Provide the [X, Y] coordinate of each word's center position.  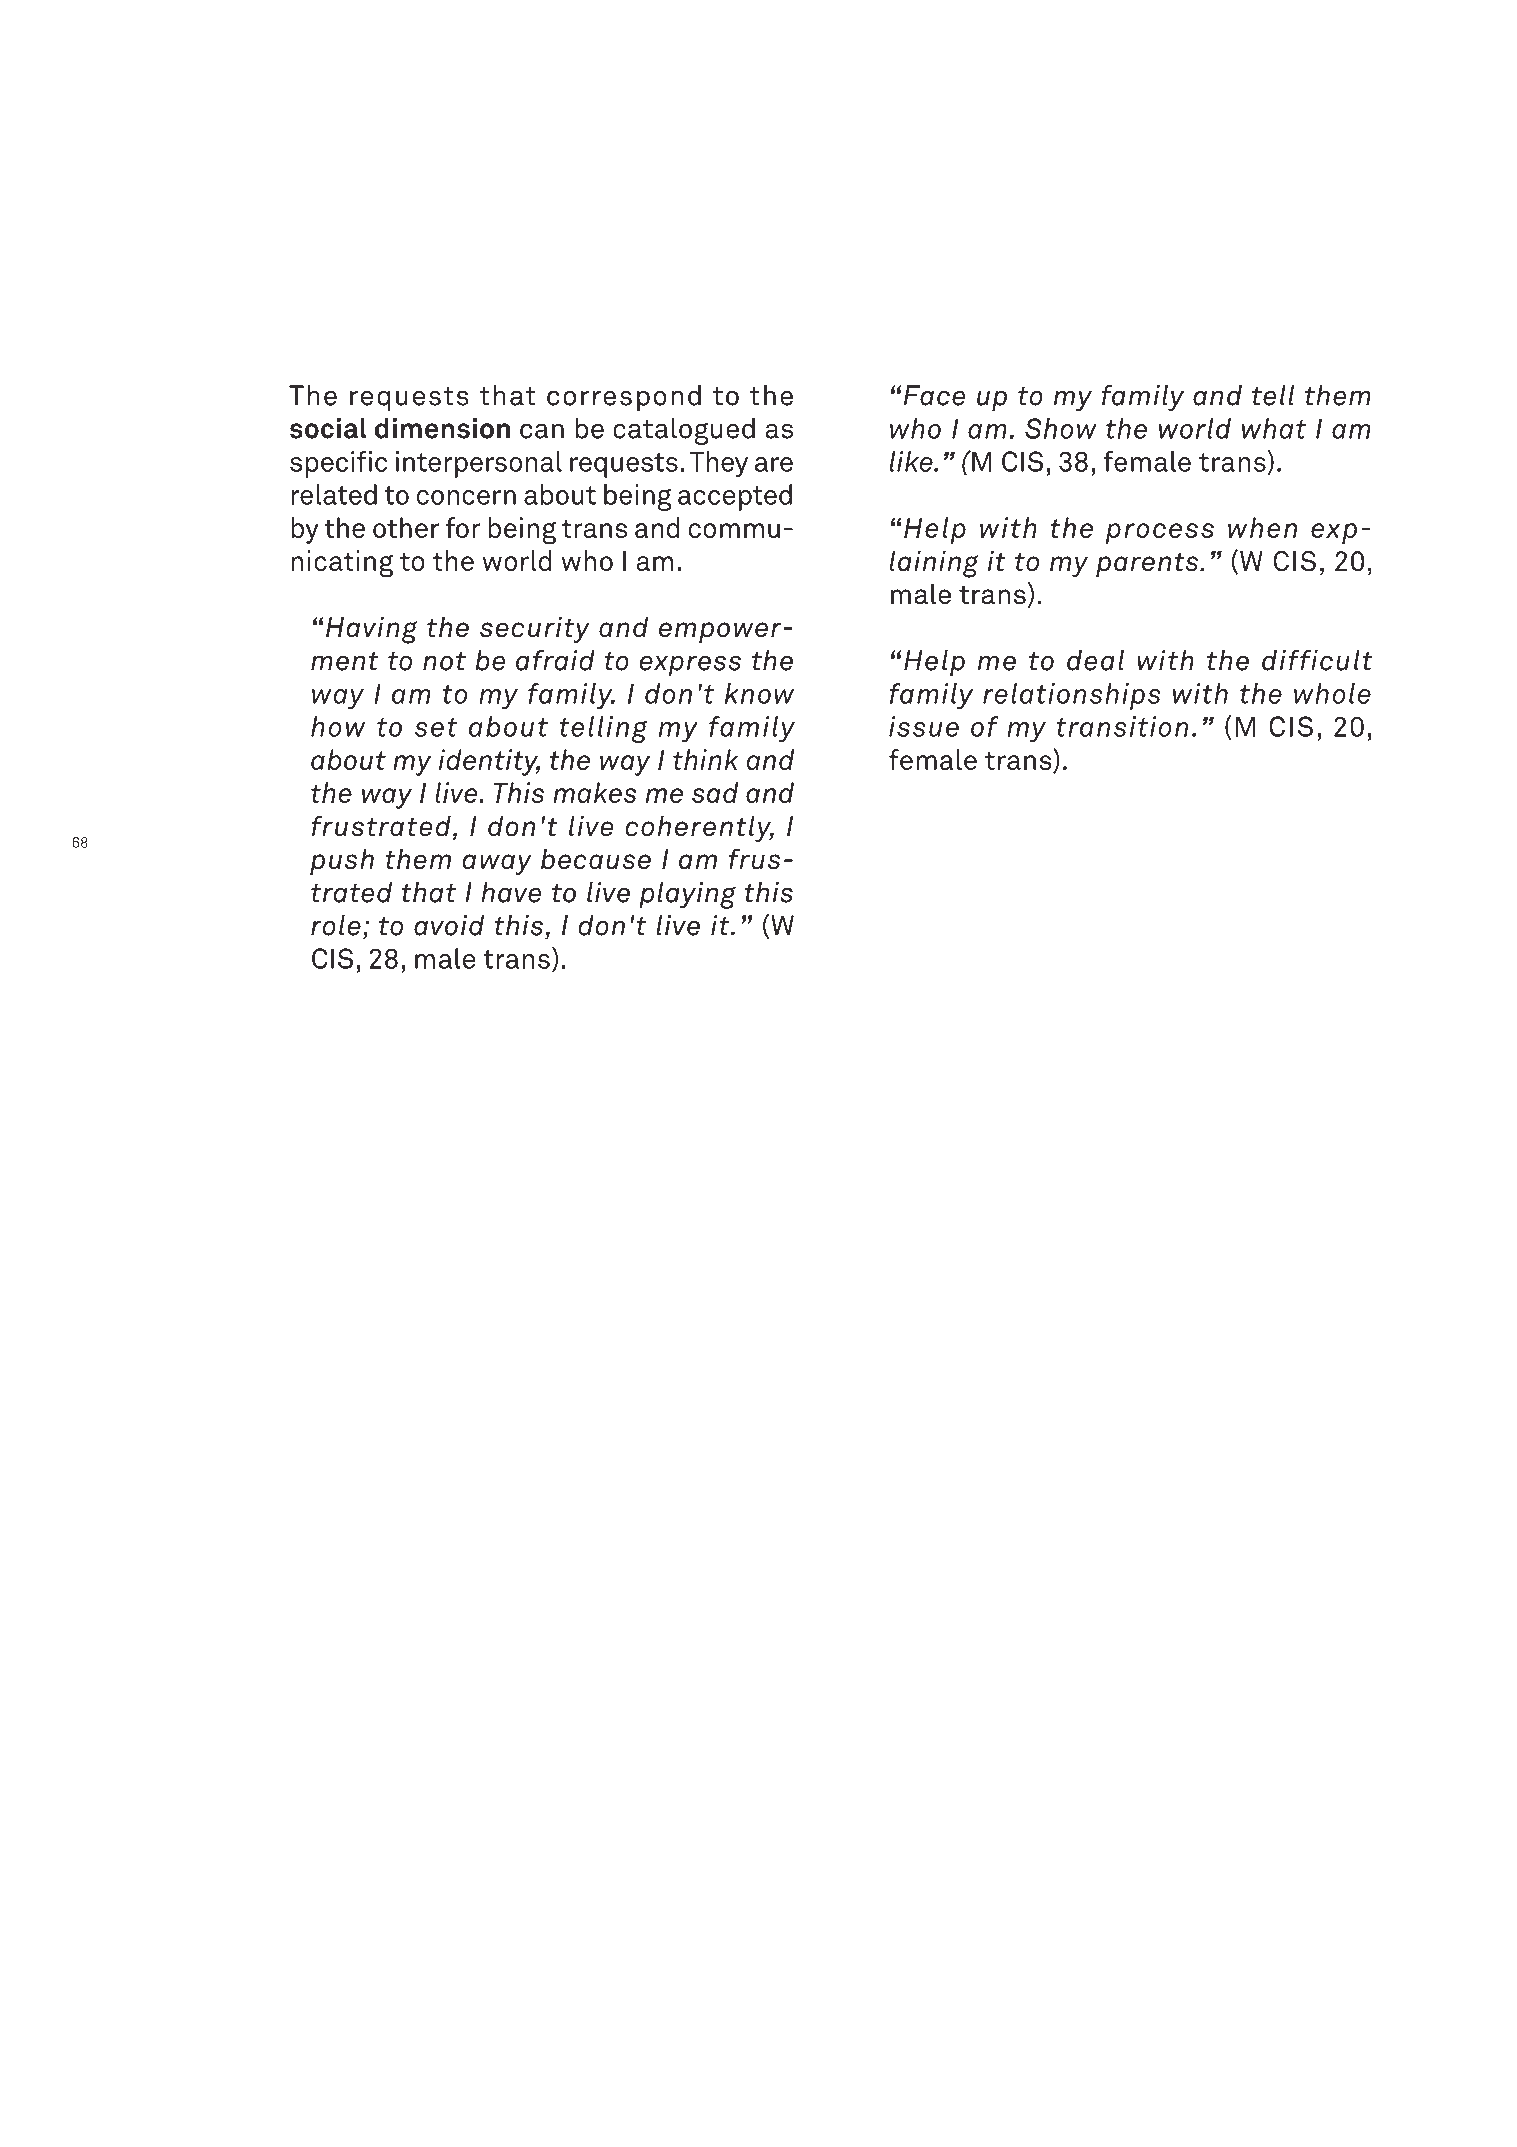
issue [924, 726]
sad [715, 792]
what [1274, 428]
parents [1148, 564]
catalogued [684, 431]
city [218, 1010]
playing [687, 895]
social [328, 428]
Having [371, 630]
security [535, 629]
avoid [449, 925]
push [342, 861]
